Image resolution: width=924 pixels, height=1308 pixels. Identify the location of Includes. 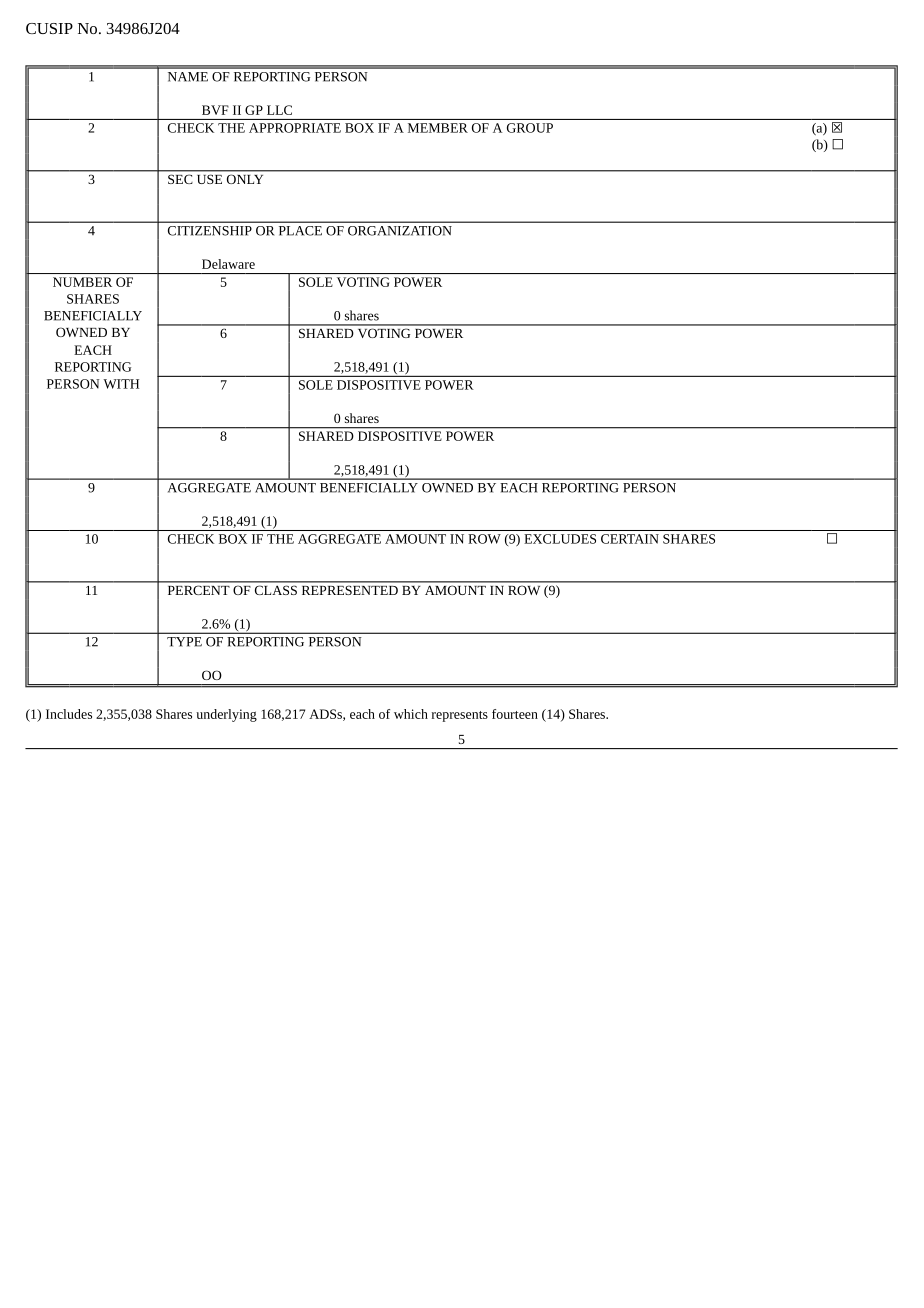
(69, 714).
